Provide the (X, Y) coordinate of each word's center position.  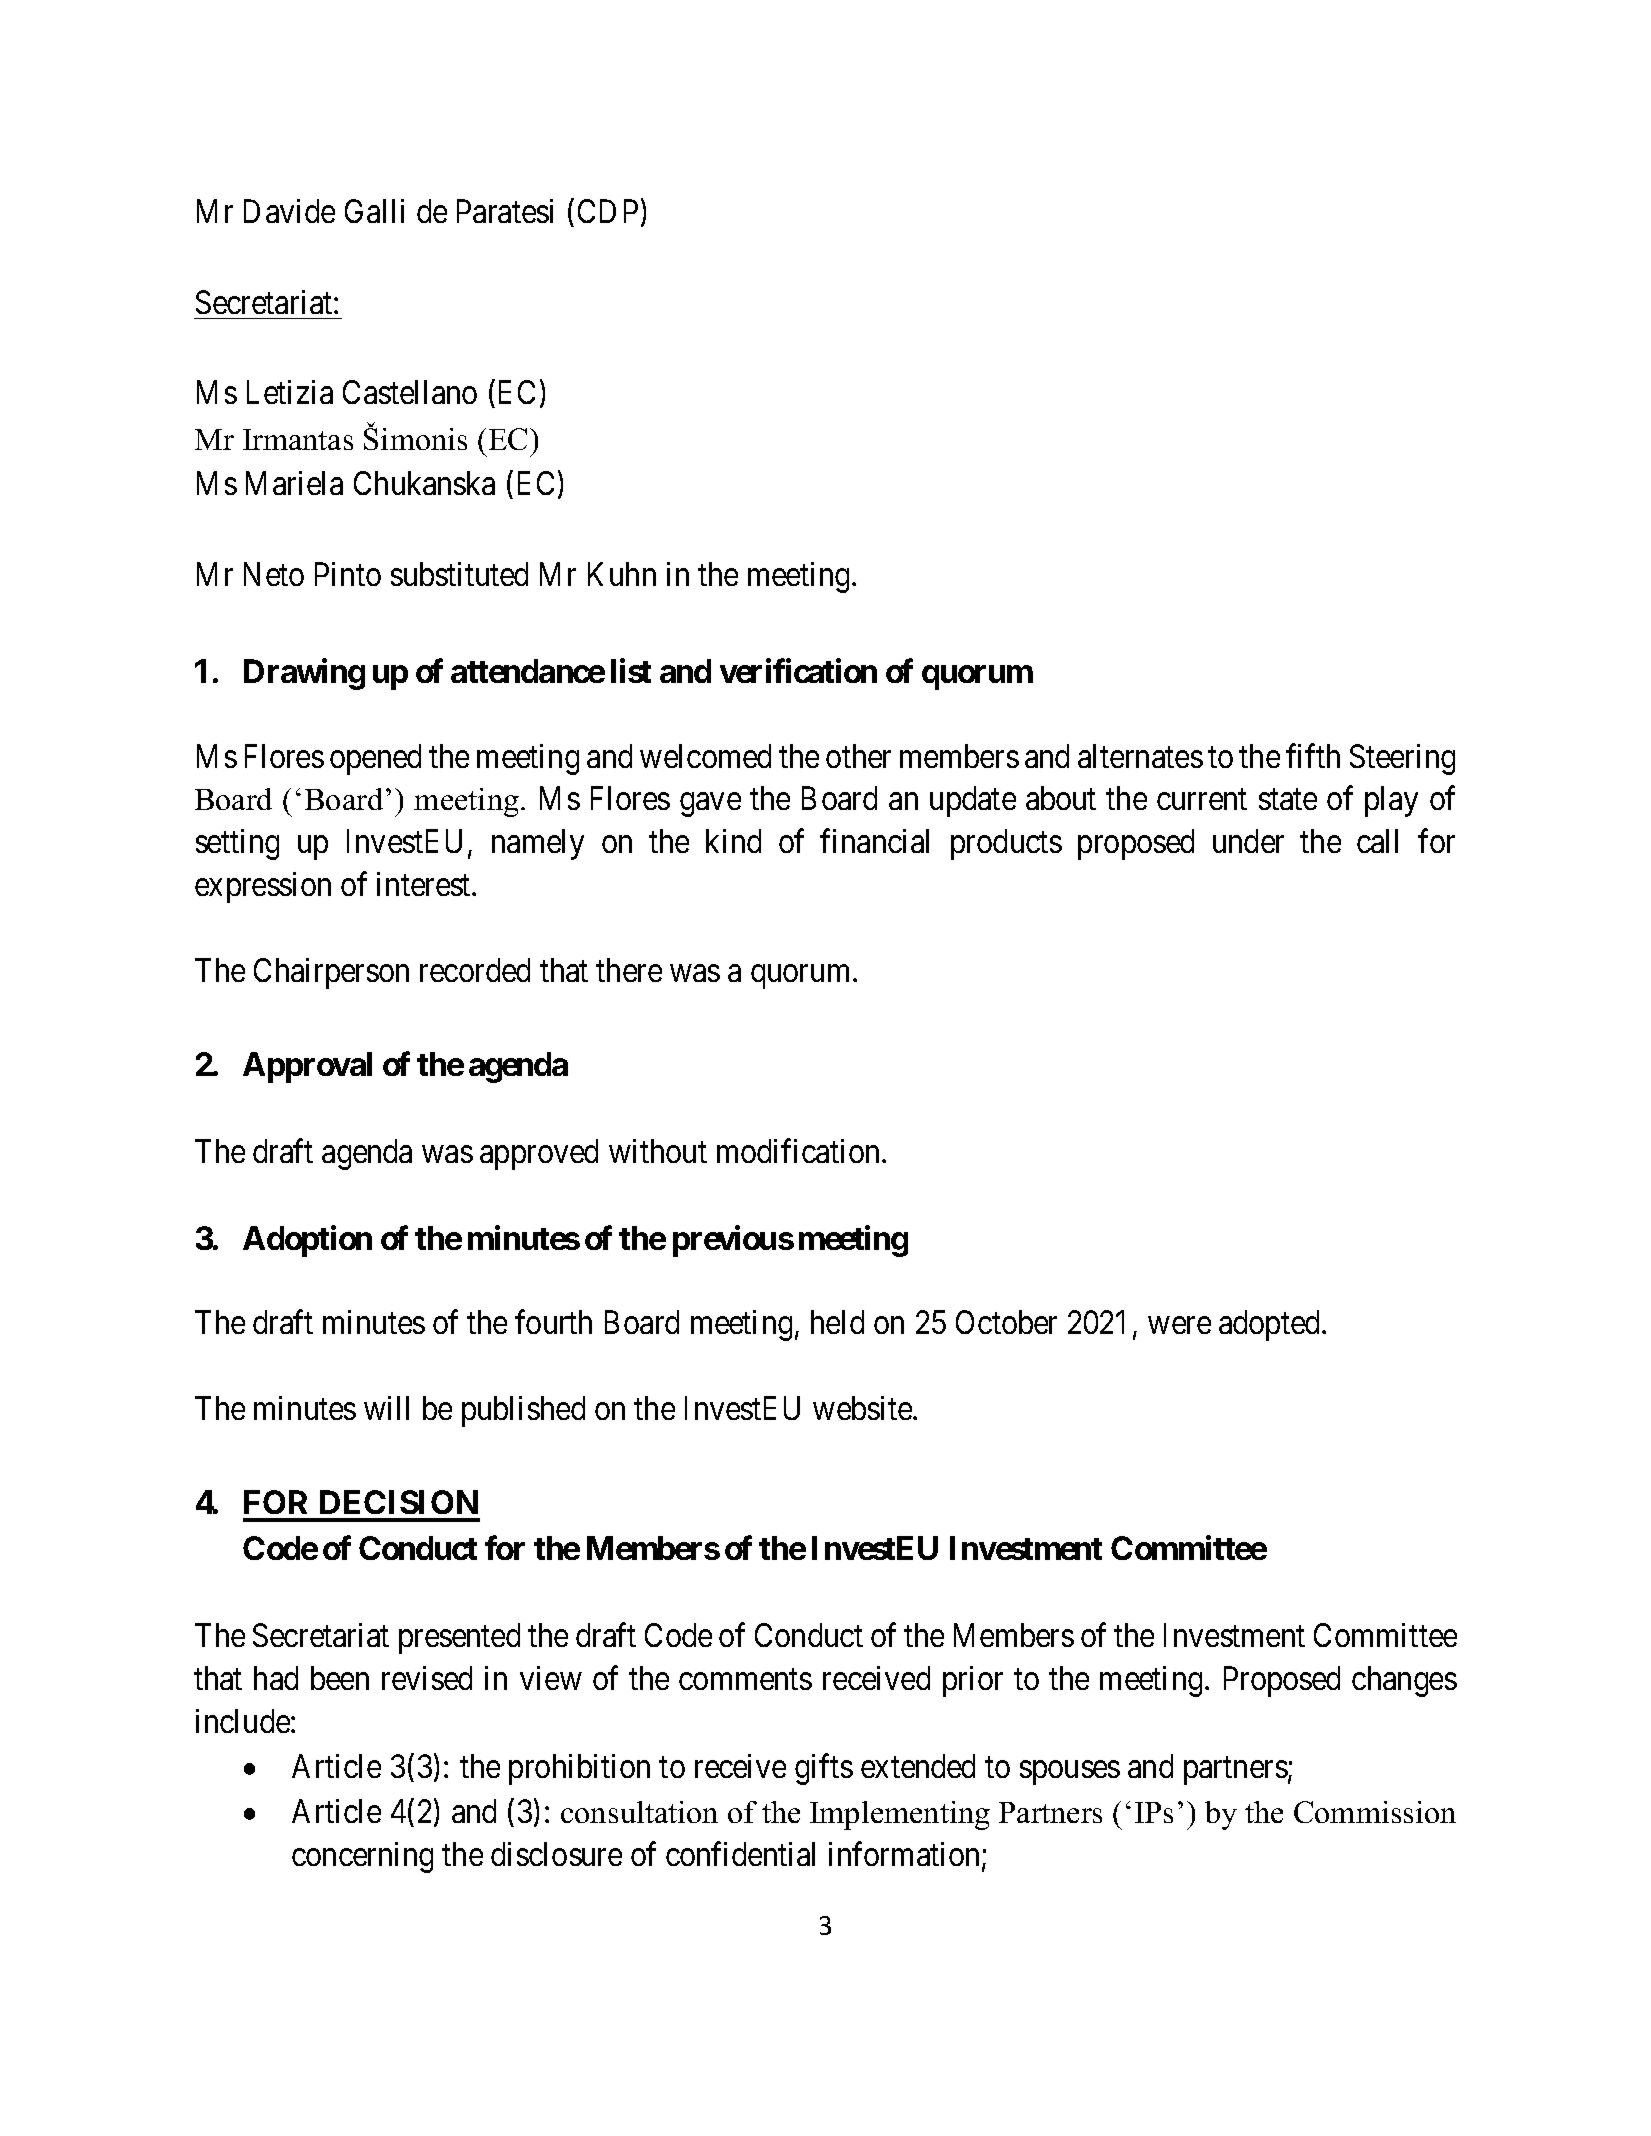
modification (800, 1151)
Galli (374, 211)
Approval (307, 1067)
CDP (608, 211)
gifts (824, 1769)
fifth (1313, 756)
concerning (362, 1857)
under (1248, 841)
